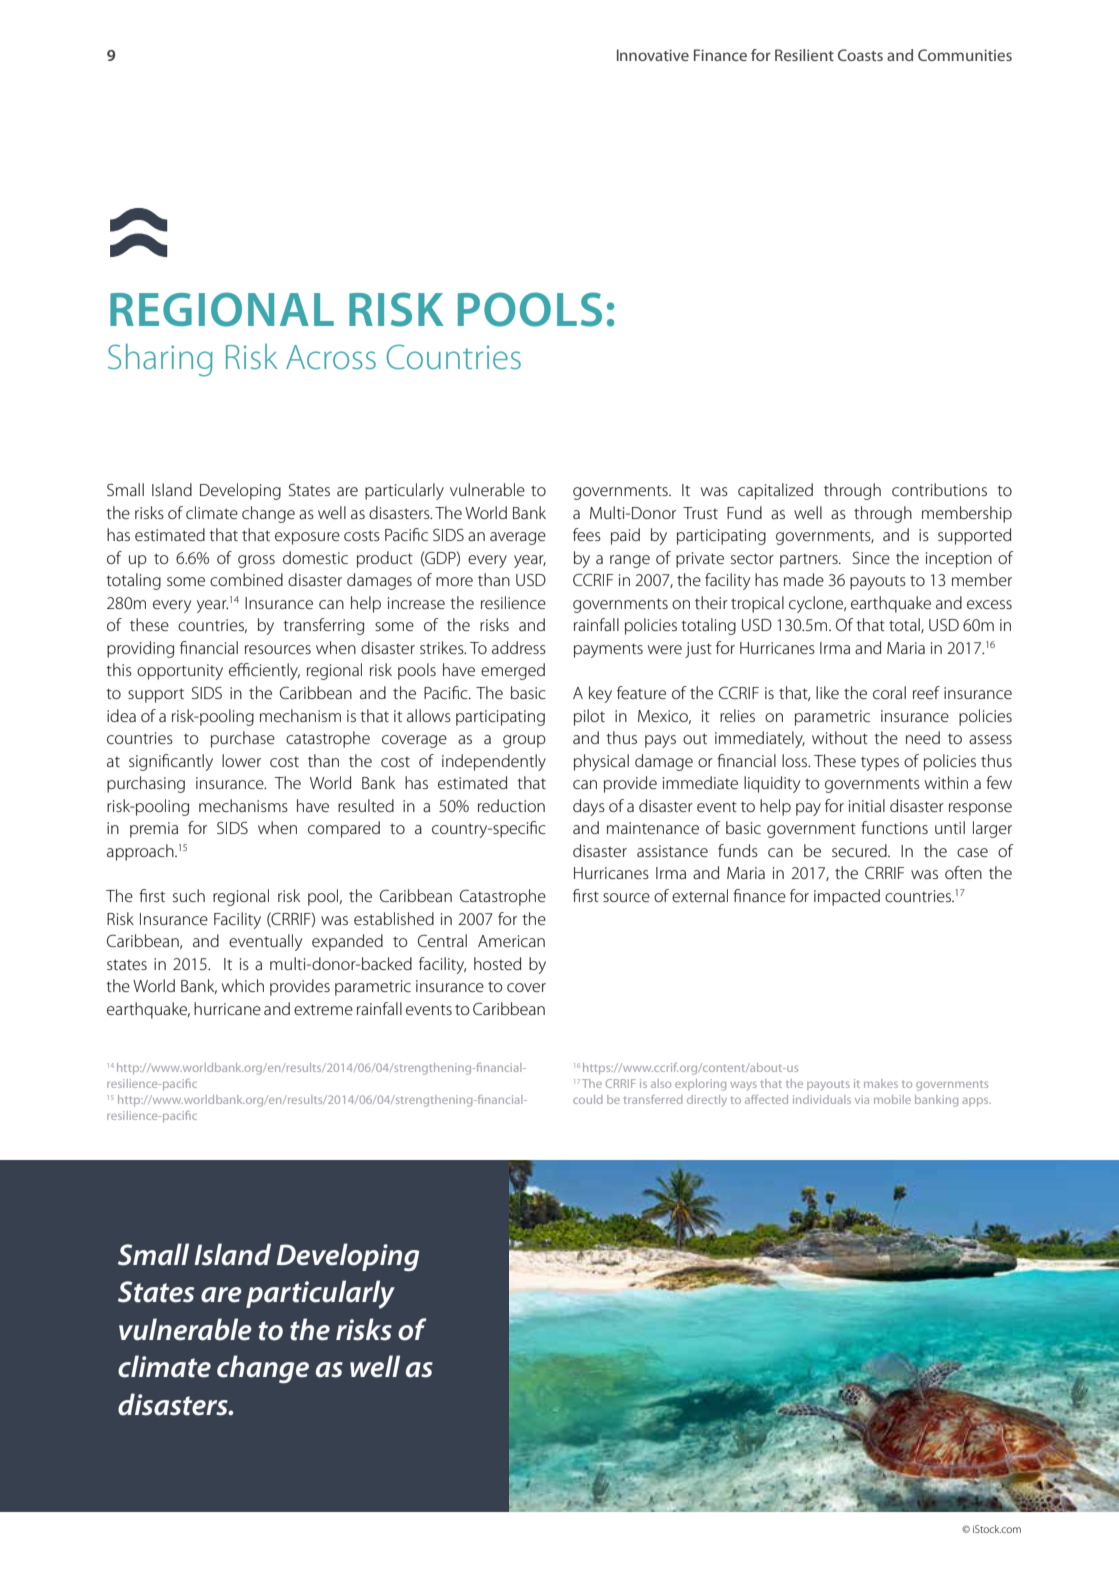  I want to click on premia, so click(154, 830).
